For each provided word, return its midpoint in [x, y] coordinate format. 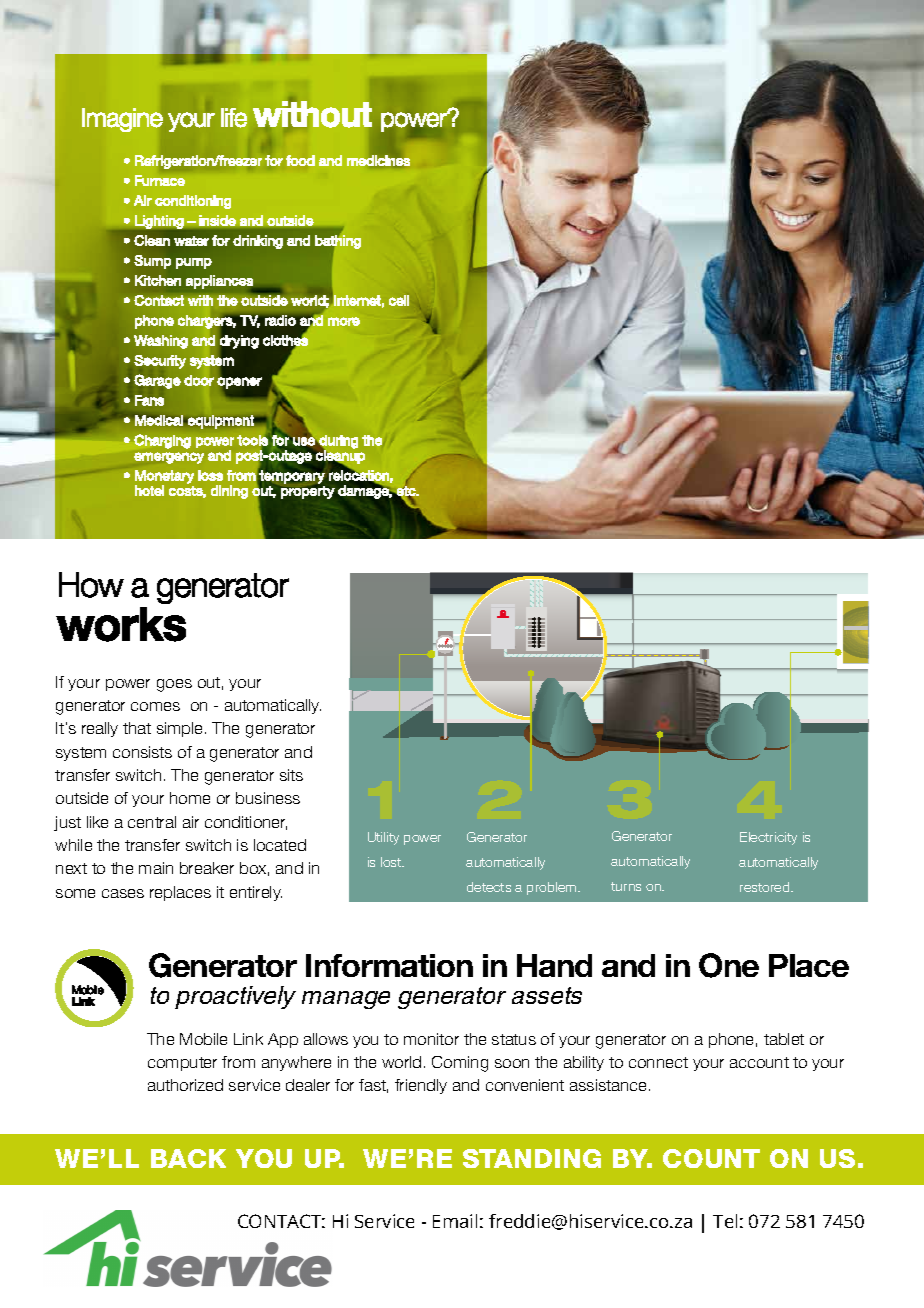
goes [174, 685]
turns [626, 886]
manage [346, 1000]
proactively [235, 997]
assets [547, 995]
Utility [383, 838]
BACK [188, 1158]
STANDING [532, 1158]
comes [155, 706]
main [156, 868]
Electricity [768, 838]
